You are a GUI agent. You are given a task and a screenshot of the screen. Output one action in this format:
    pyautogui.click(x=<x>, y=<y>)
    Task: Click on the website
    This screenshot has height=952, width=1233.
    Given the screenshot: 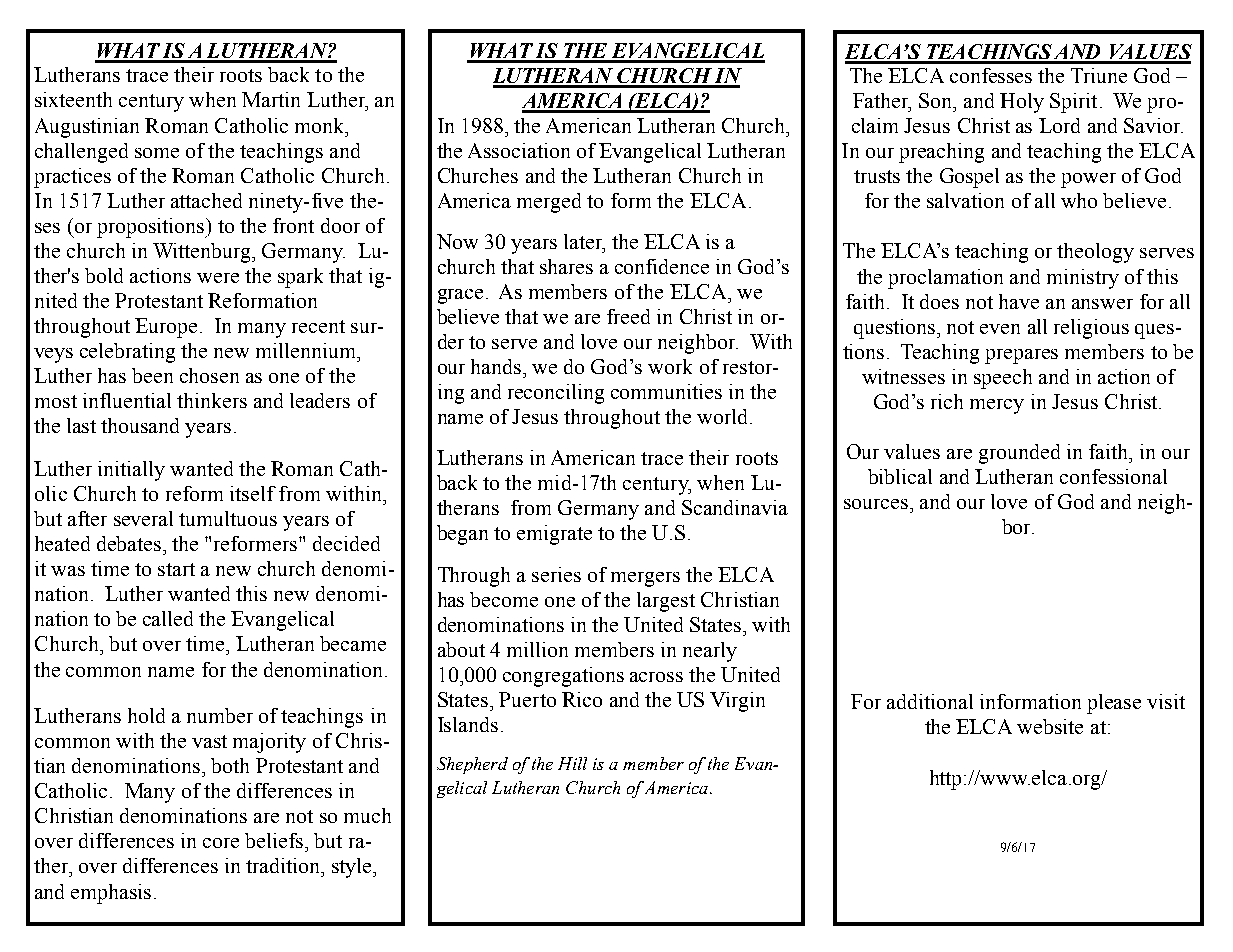 What is the action you would take?
    pyautogui.click(x=1050, y=726)
